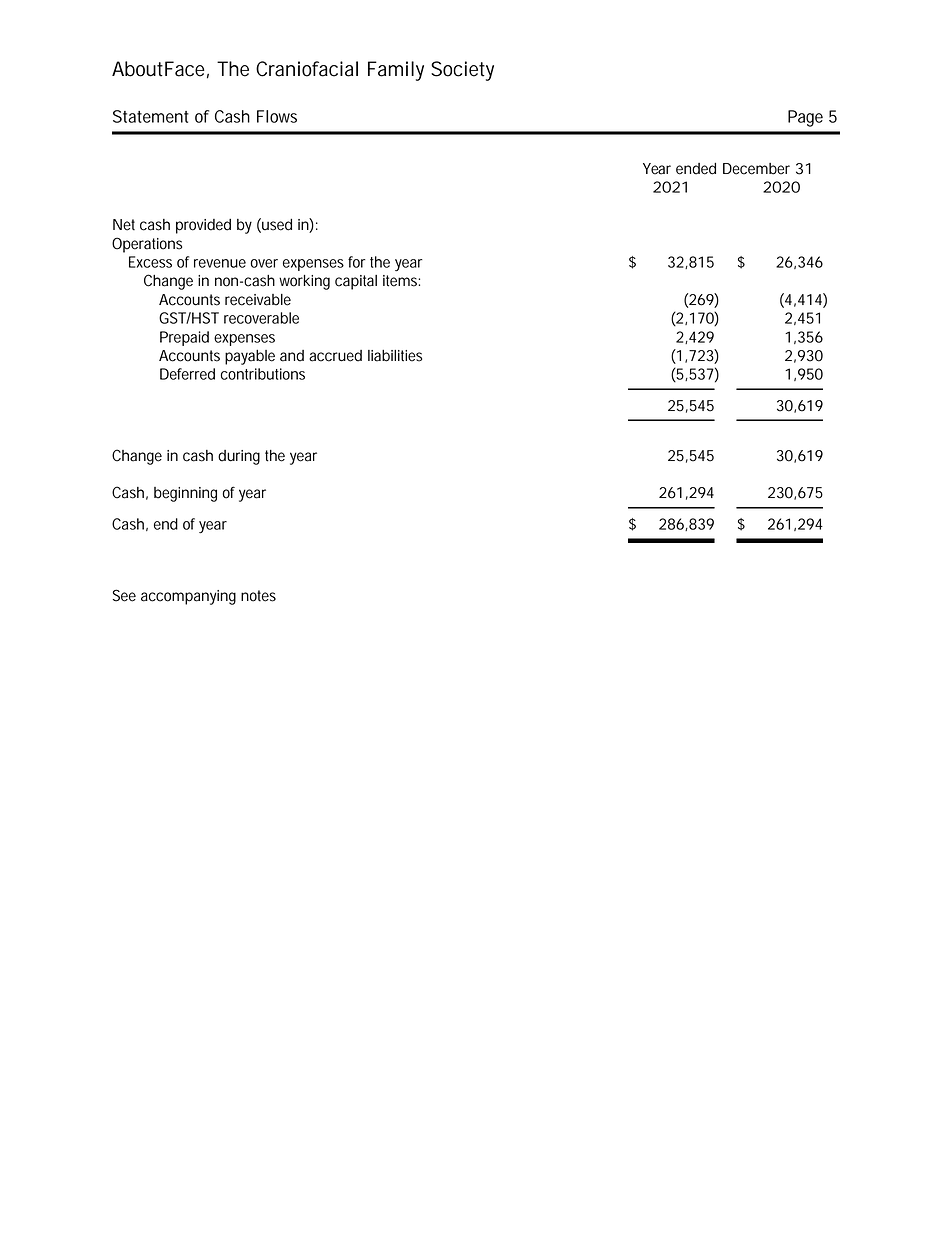 The image size is (952, 1233). What do you see at coordinates (395, 356) in the screenshot?
I see `liabilities` at bounding box center [395, 356].
